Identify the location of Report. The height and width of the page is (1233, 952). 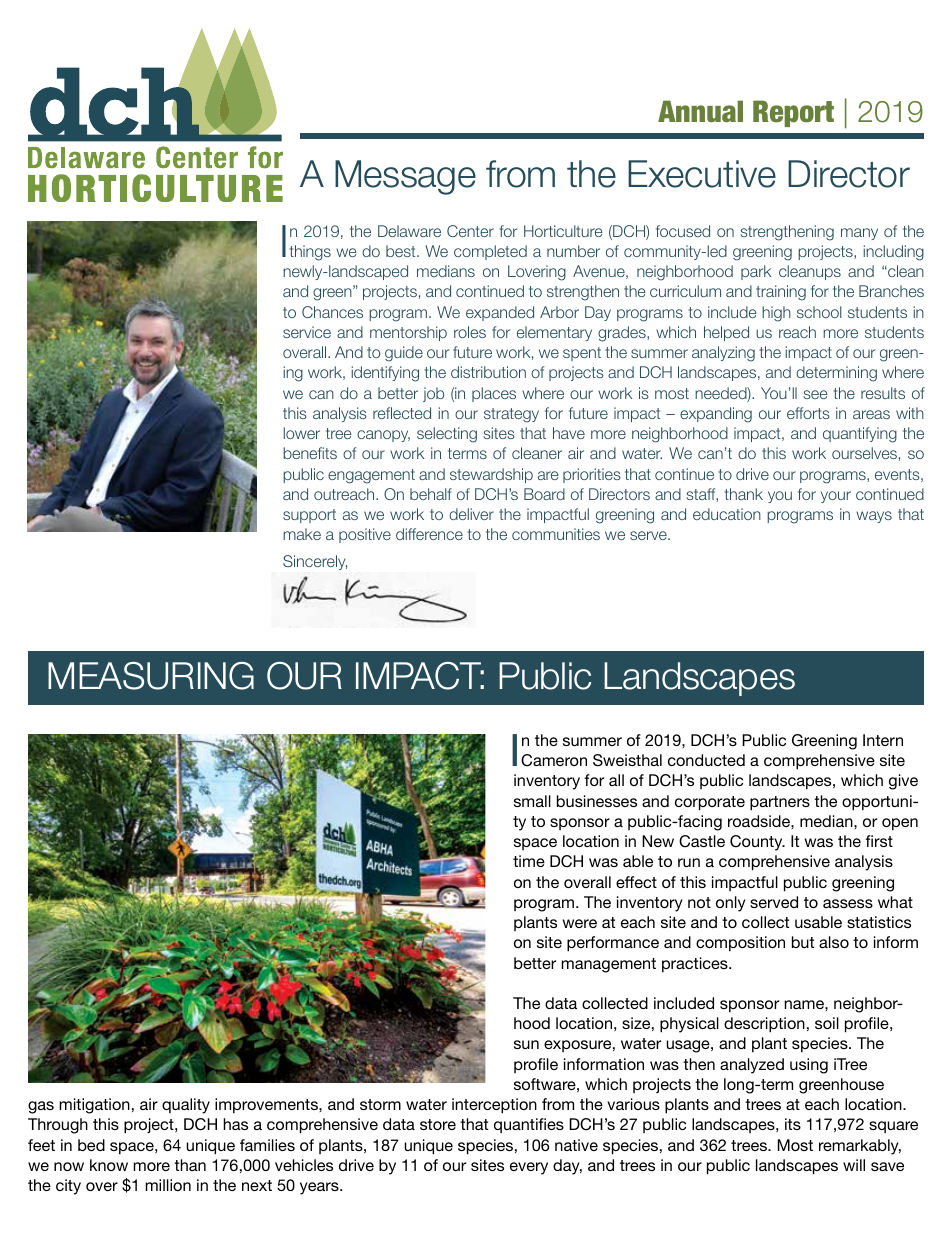
(793, 113).
